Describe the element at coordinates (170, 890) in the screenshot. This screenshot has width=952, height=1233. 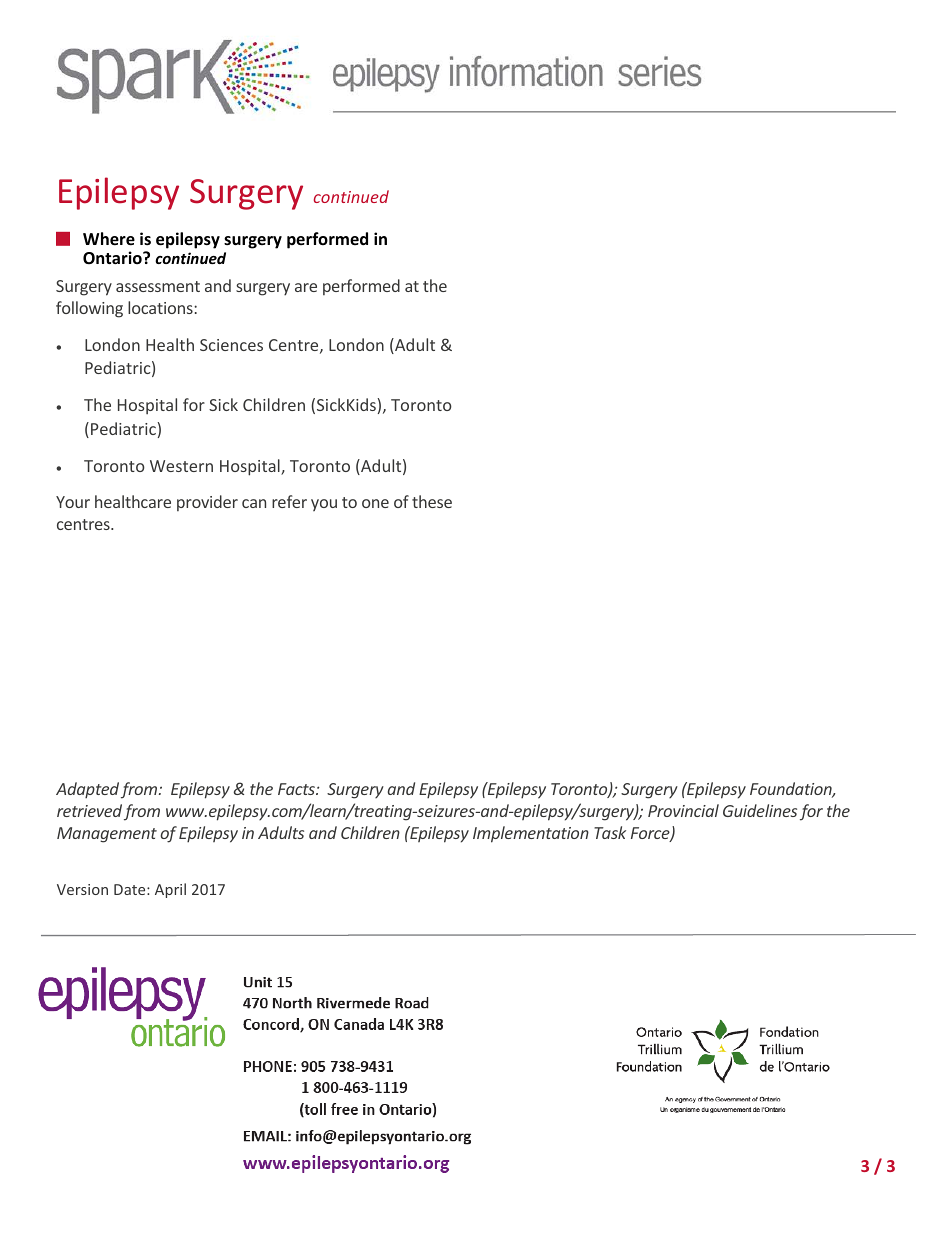
I see `April` at that location.
